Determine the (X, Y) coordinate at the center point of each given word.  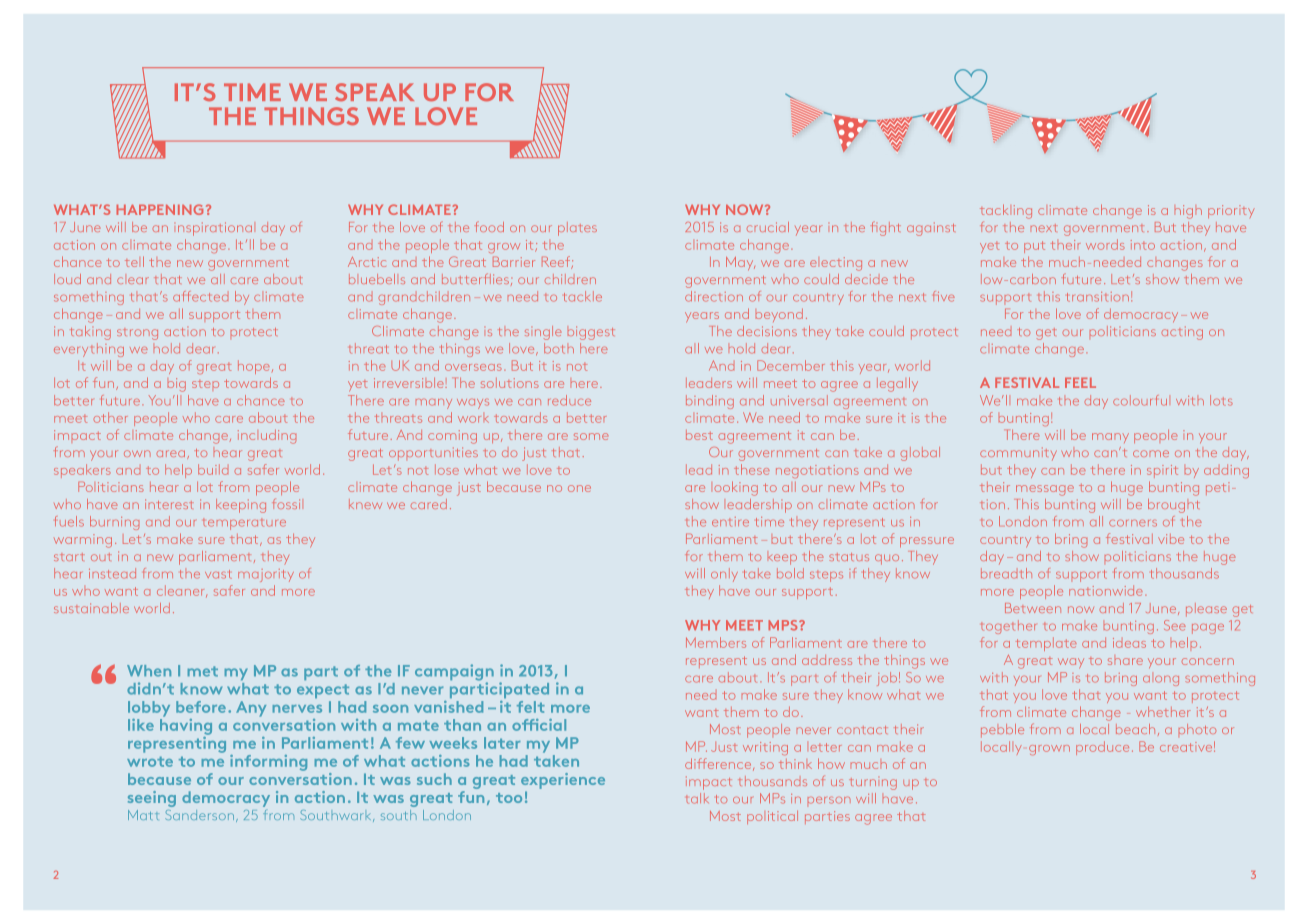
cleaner (182, 591)
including (267, 437)
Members (716, 642)
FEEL (1080, 383)
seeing (152, 799)
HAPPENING (159, 209)
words (1105, 244)
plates (577, 229)
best (699, 435)
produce (1102, 748)
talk (697, 798)
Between (1033, 608)
